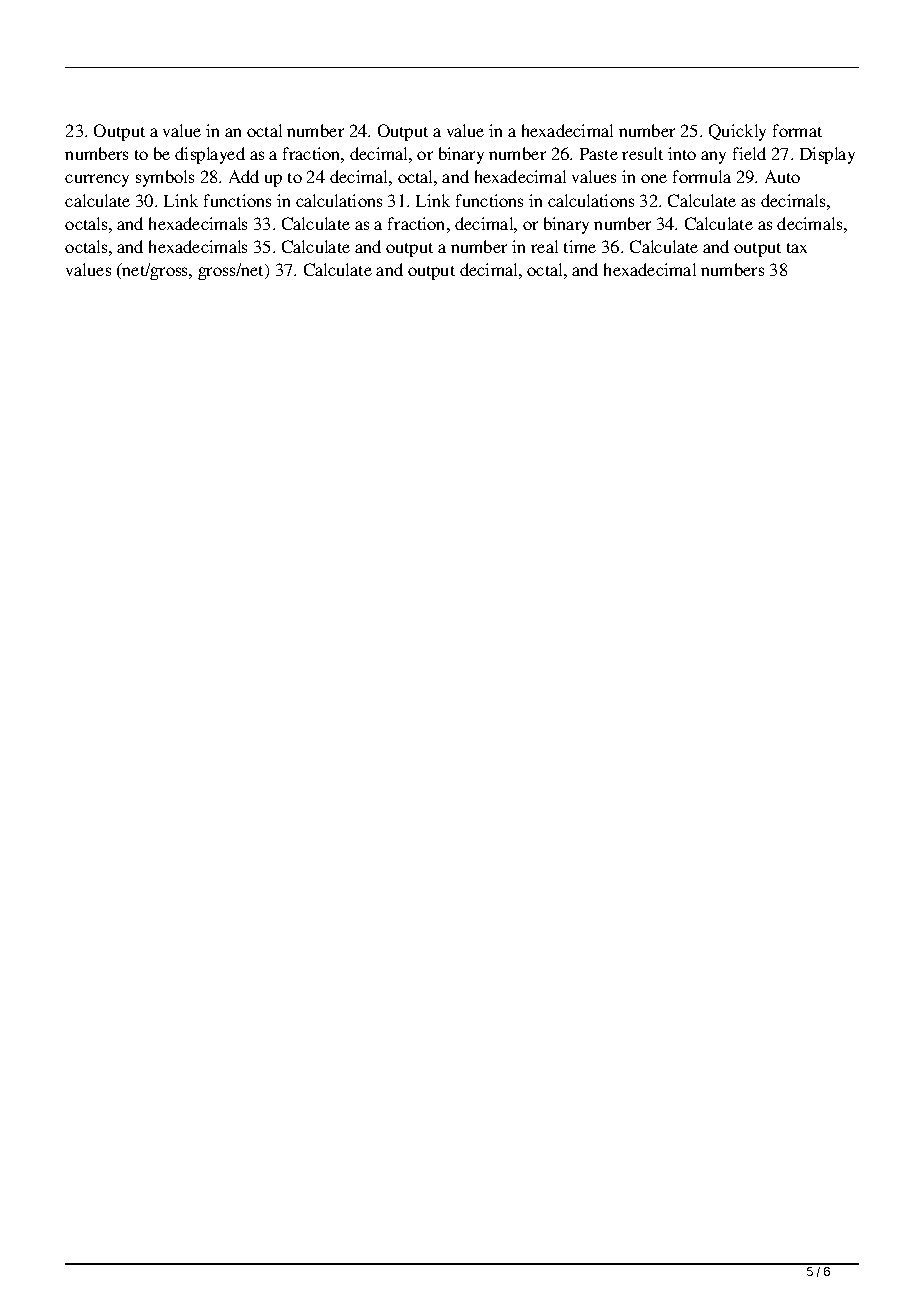 This page has height=1308, width=924. Describe the element at coordinates (244, 176) in the page. I see `Add` at that location.
